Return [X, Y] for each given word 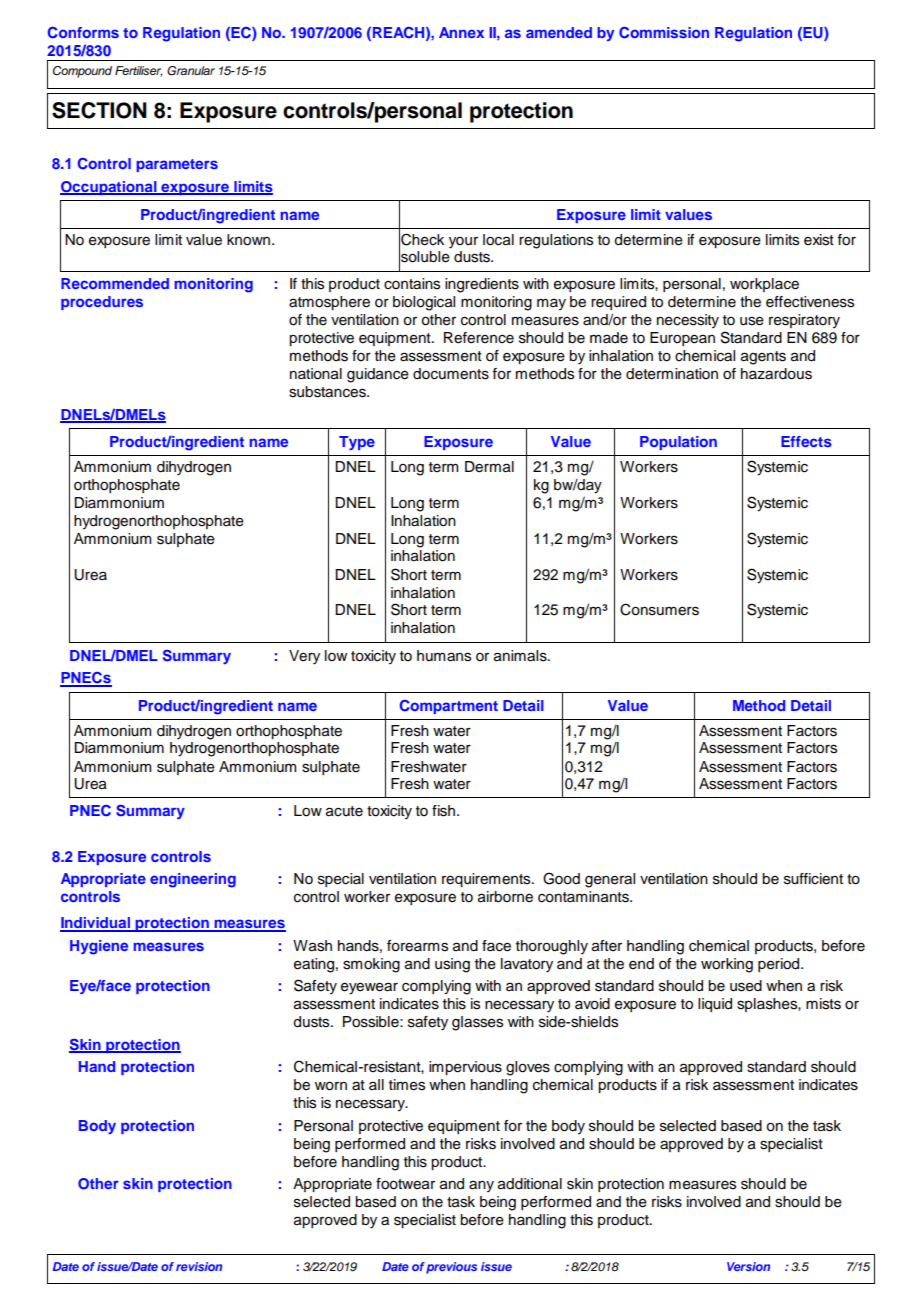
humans [444, 656]
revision [199, 1266]
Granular [191, 71]
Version [748, 1266]
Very [304, 657]
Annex [461, 32]
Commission [664, 33]
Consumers [659, 609]
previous [451, 1268]
